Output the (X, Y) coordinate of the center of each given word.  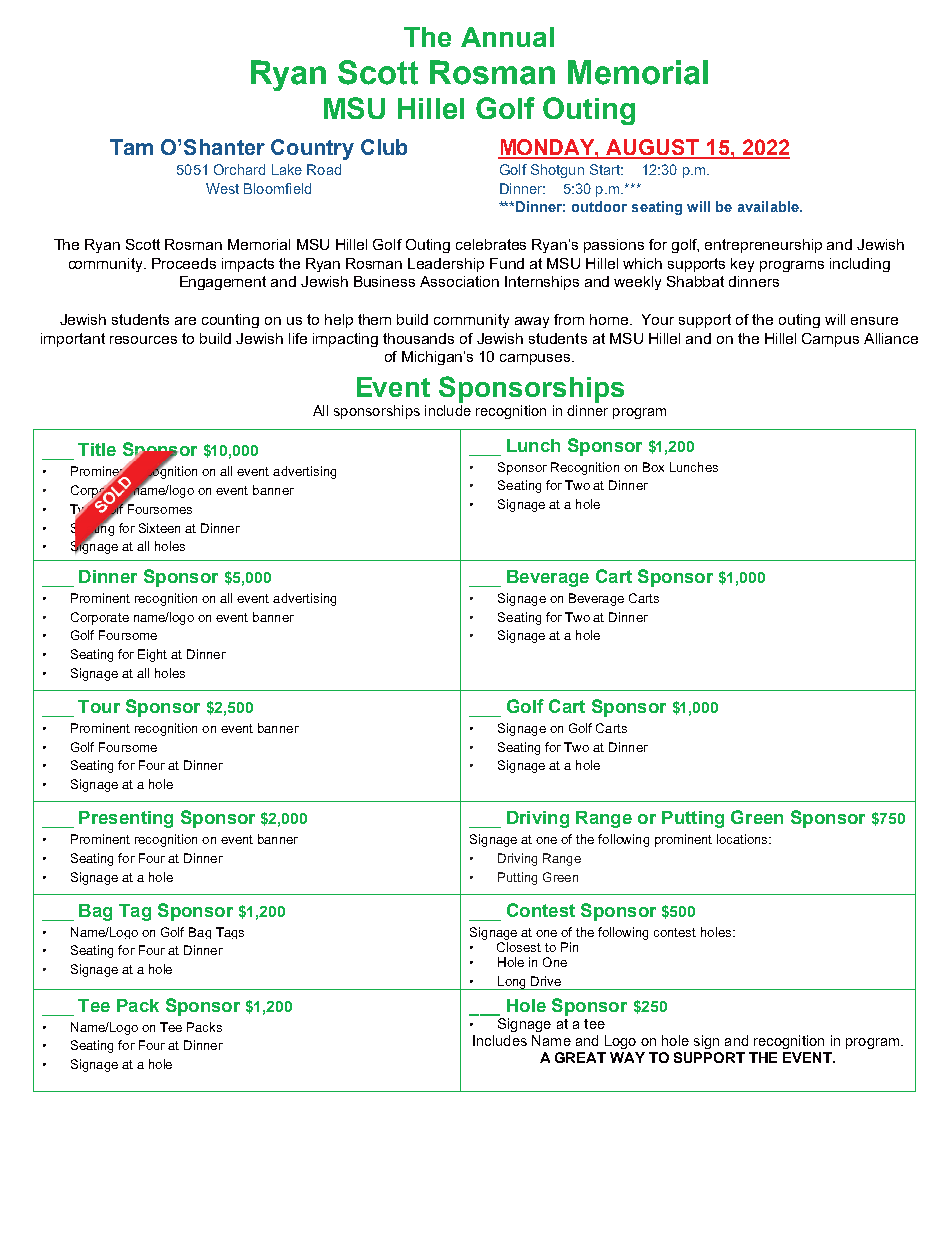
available (769, 206)
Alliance (891, 338)
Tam (131, 147)
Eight (152, 655)
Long (512, 983)
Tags (230, 933)
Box (653, 467)
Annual (507, 37)
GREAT (580, 1057)
